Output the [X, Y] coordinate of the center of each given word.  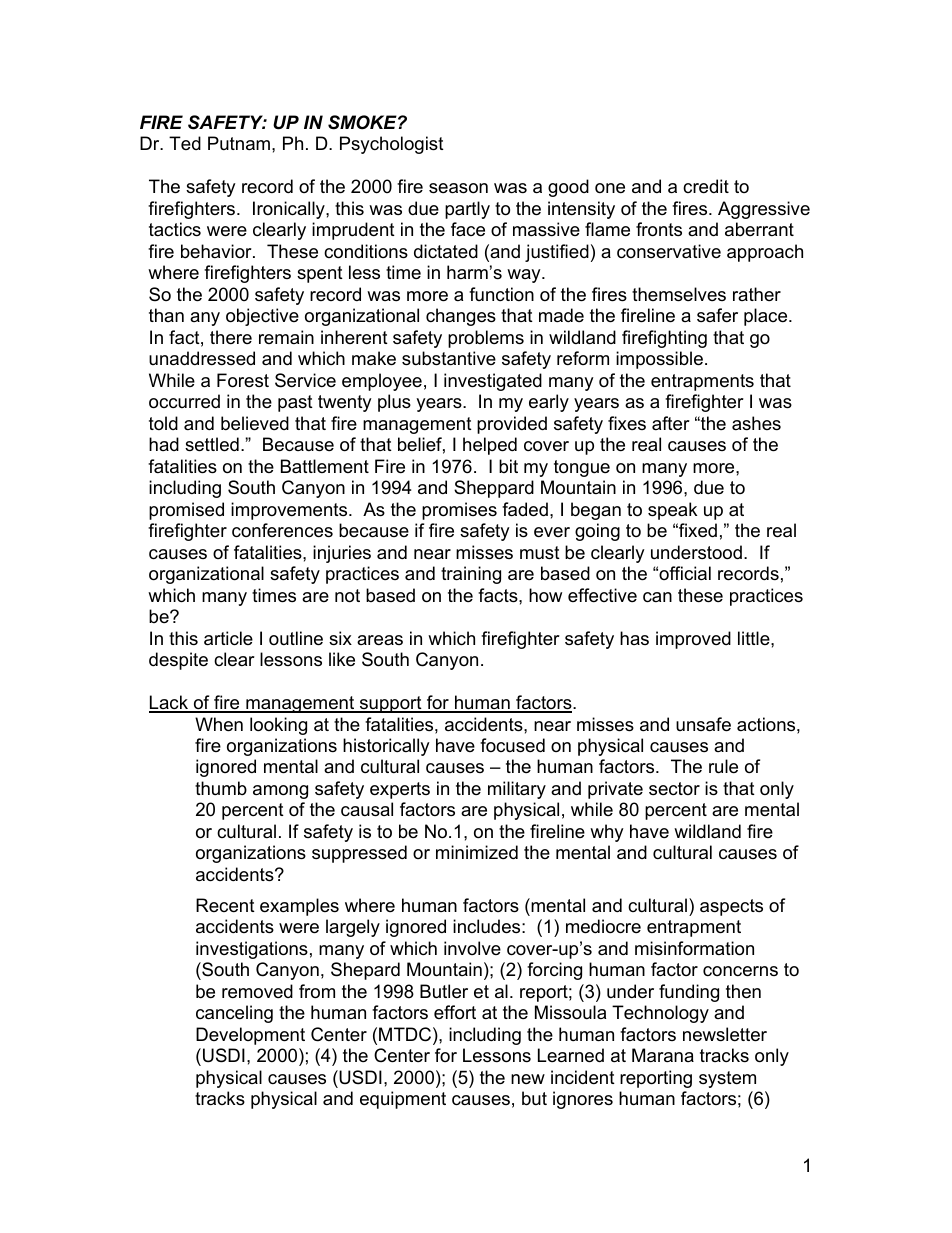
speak [672, 511]
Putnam [239, 143]
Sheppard [494, 489]
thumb [221, 788]
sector [674, 788]
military [517, 790]
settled [212, 444]
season [458, 188]
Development [250, 1036]
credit [706, 186]
